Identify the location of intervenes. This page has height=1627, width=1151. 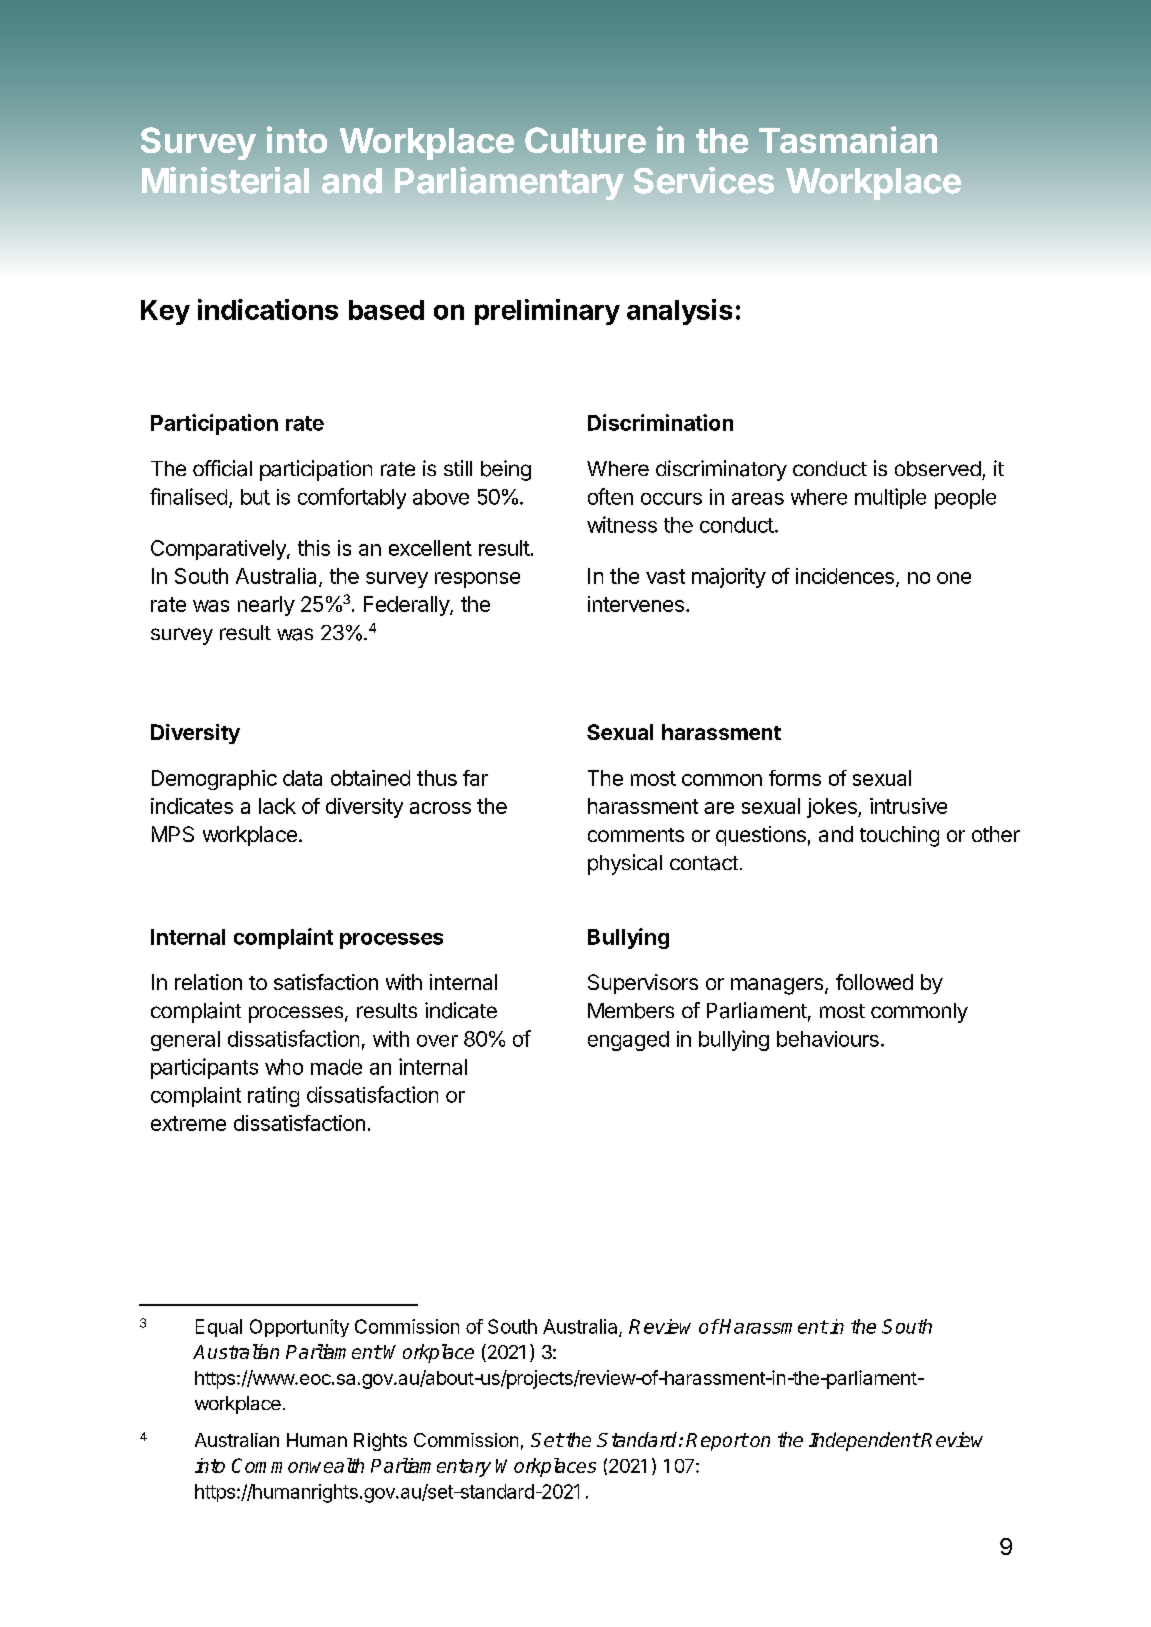
(636, 604).
